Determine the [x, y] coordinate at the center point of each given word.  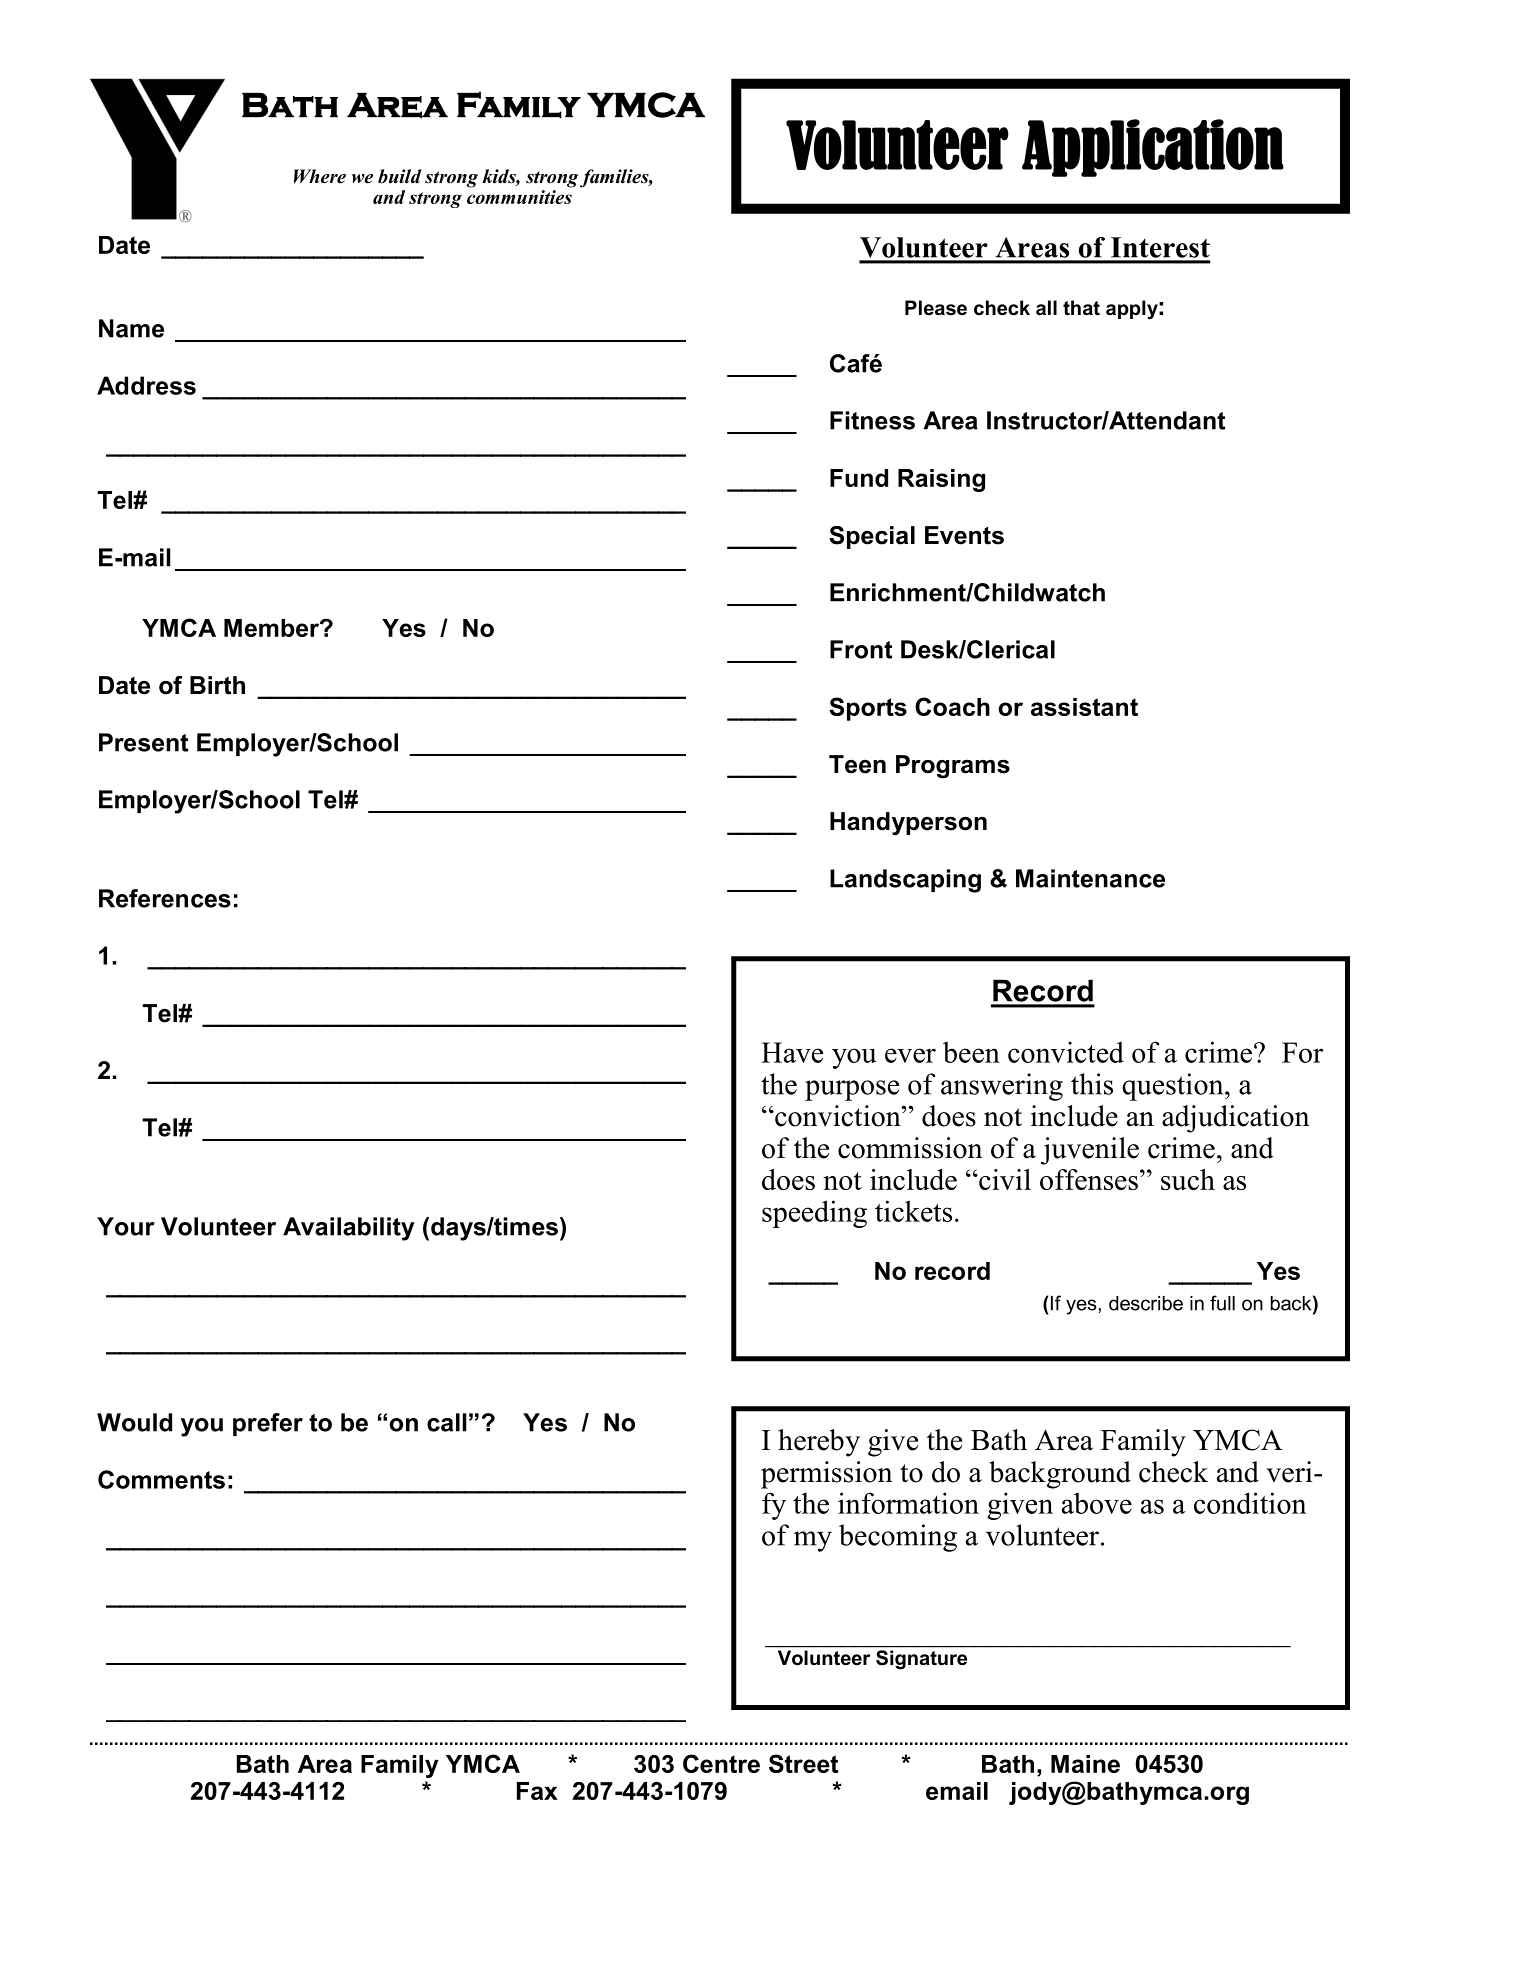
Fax [537, 1791]
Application [1153, 148]
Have [792, 1052]
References [165, 898]
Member [272, 628]
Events [964, 535]
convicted [1066, 1052]
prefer [268, 1424]
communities [520, 195]
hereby [819, 1443]
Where [320, 176]
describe [1146, 1303]
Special [872, 537]
